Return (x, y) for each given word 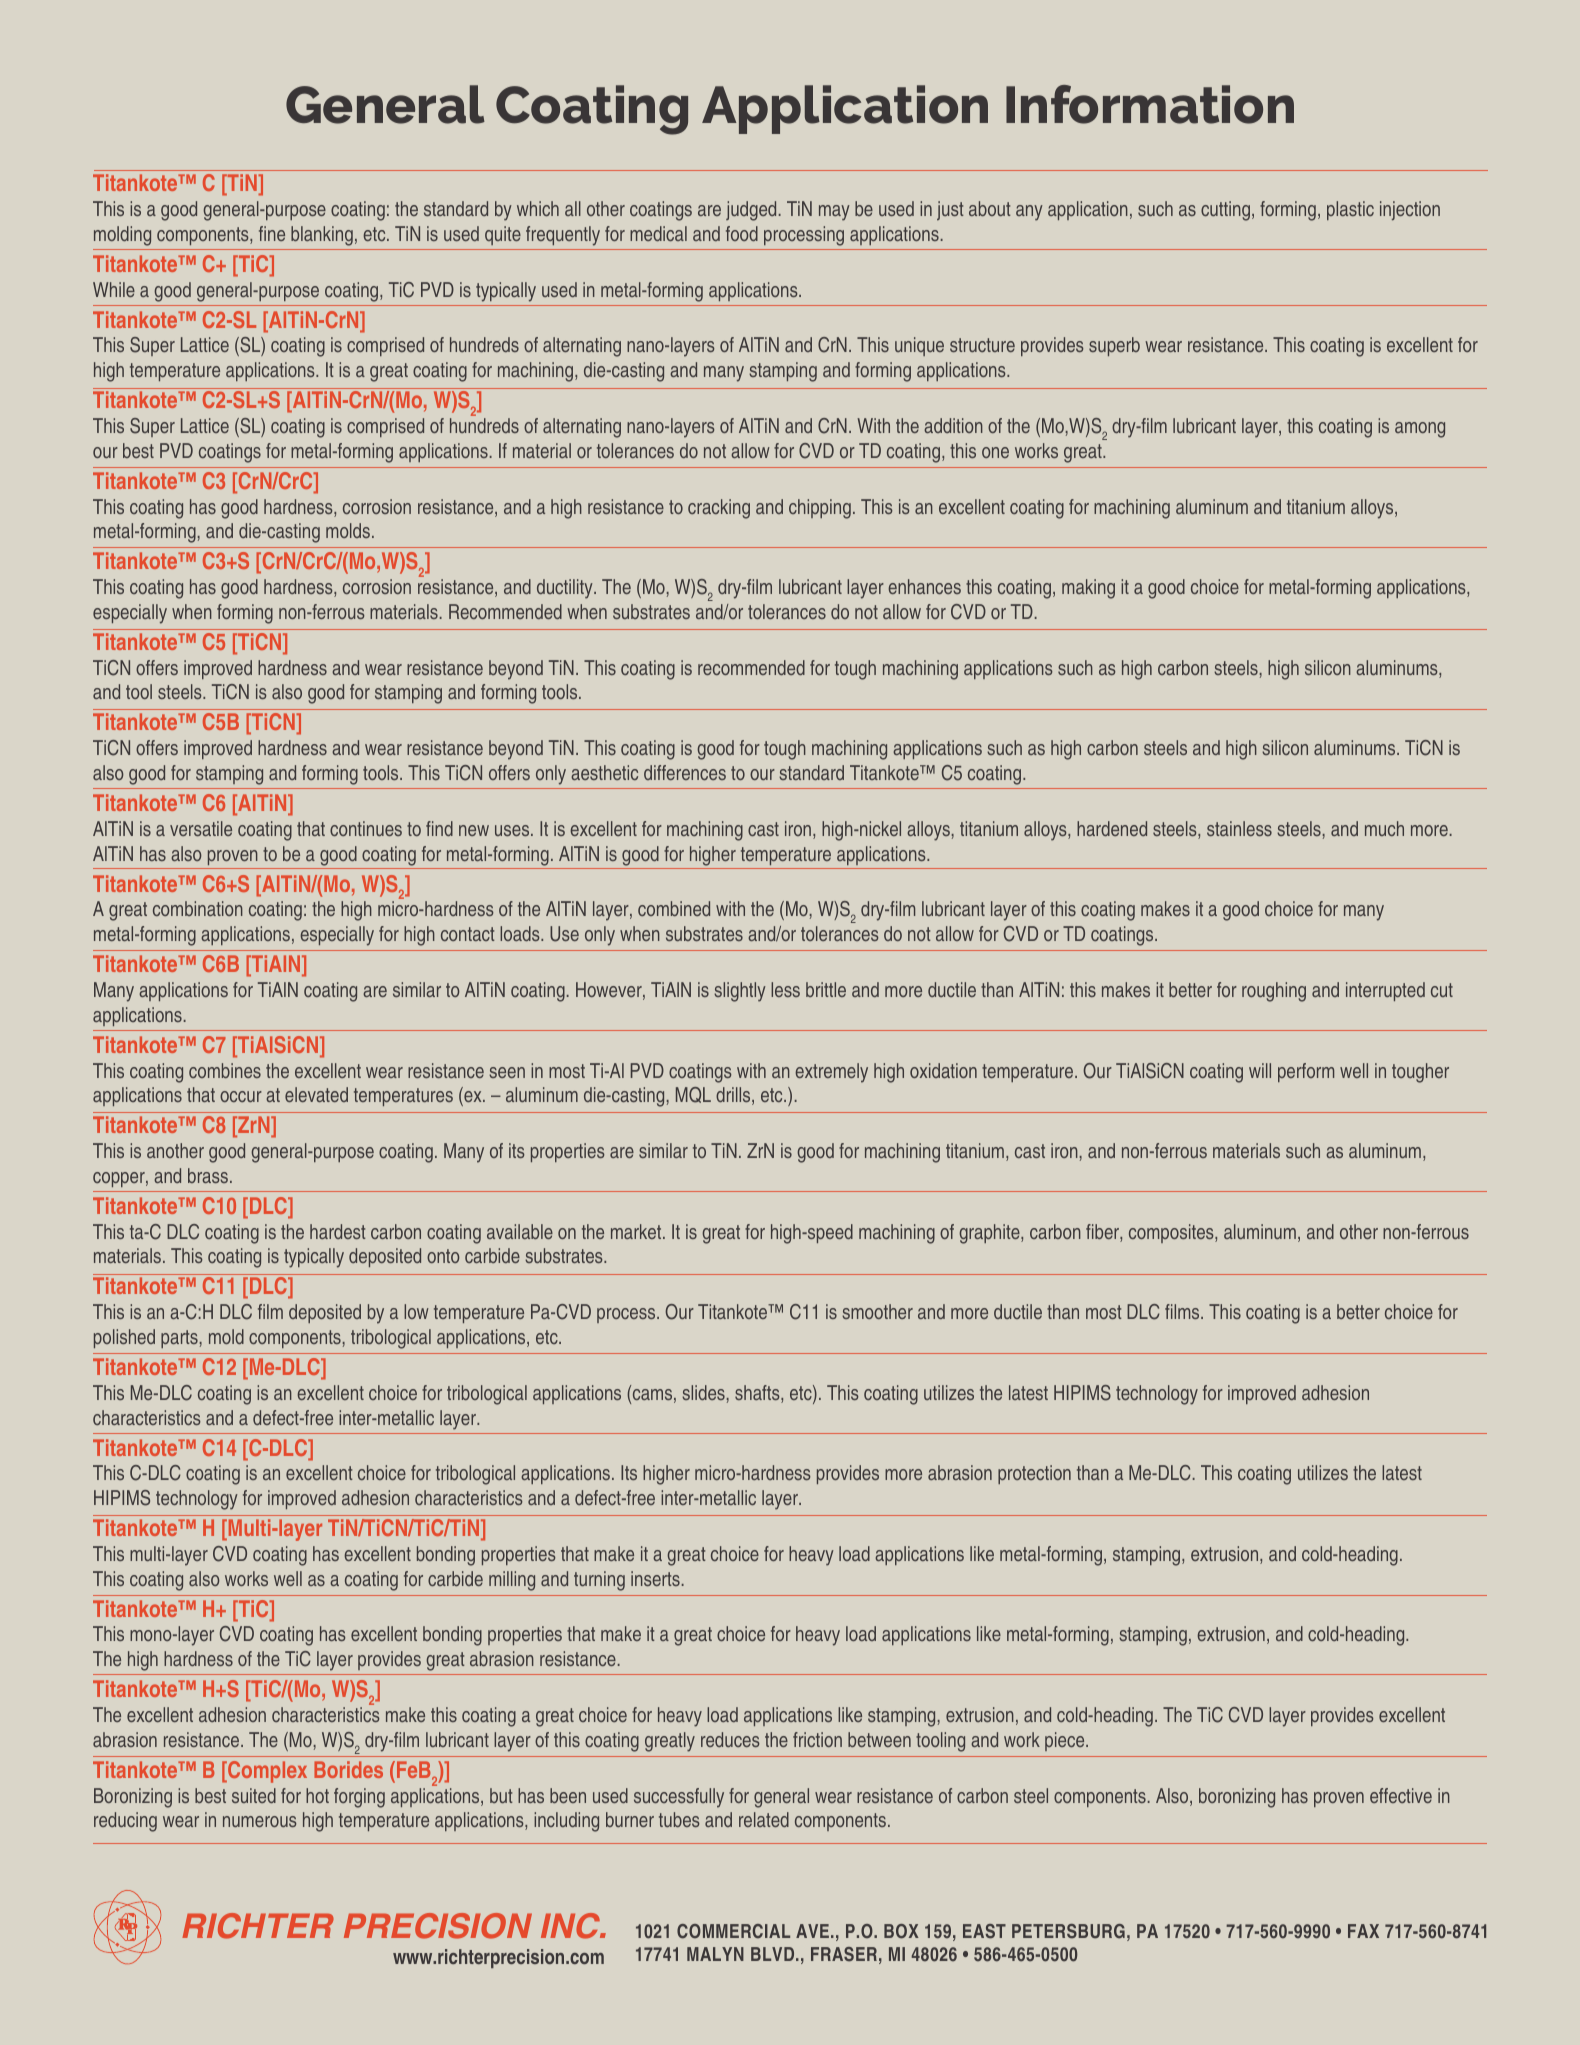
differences (685, 772)
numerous (260, 1821)
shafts (758, 1394)
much (1384, 828)
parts (179, 1339)
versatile (201, 828)
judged (751, 211)
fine (272, 233)
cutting (1225, 211)
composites (1172, 1233)
